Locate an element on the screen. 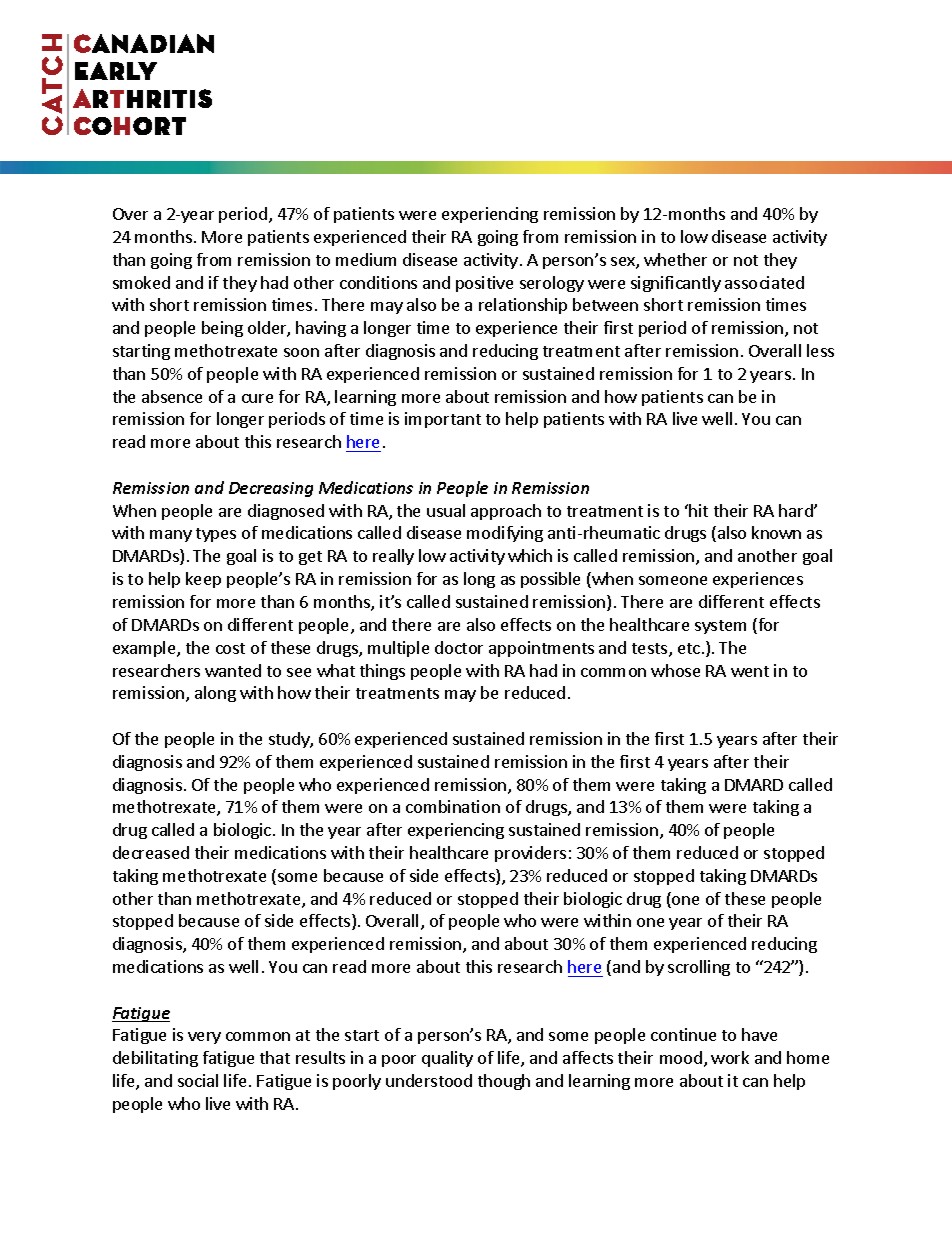  associated is located at coordinates (764, 282).
